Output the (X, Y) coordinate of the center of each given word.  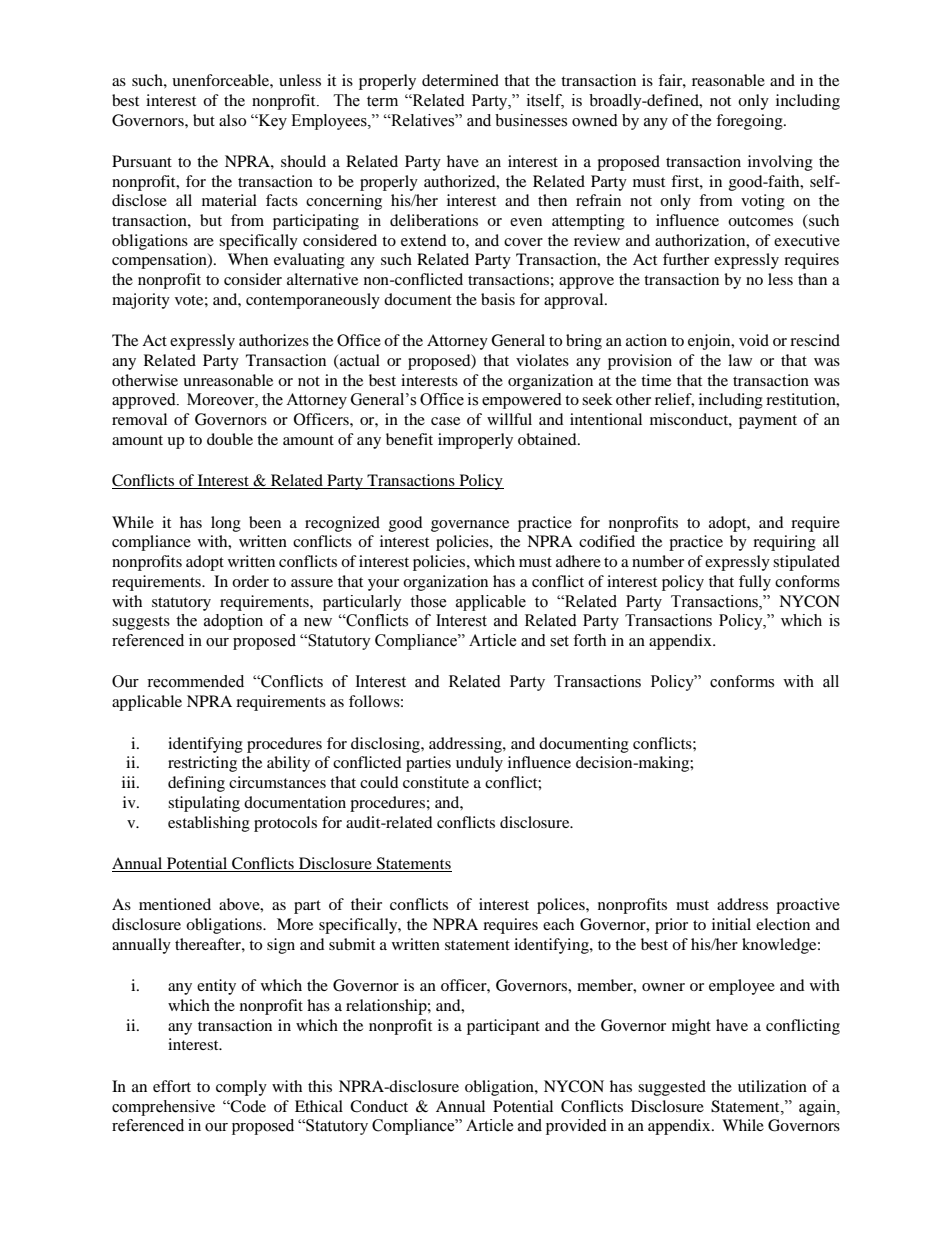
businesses (531, 120)
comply (241, 1088)
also (232, 120)
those (428, 601)
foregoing (750, 122)
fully (755, 583)
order (250, 581)
